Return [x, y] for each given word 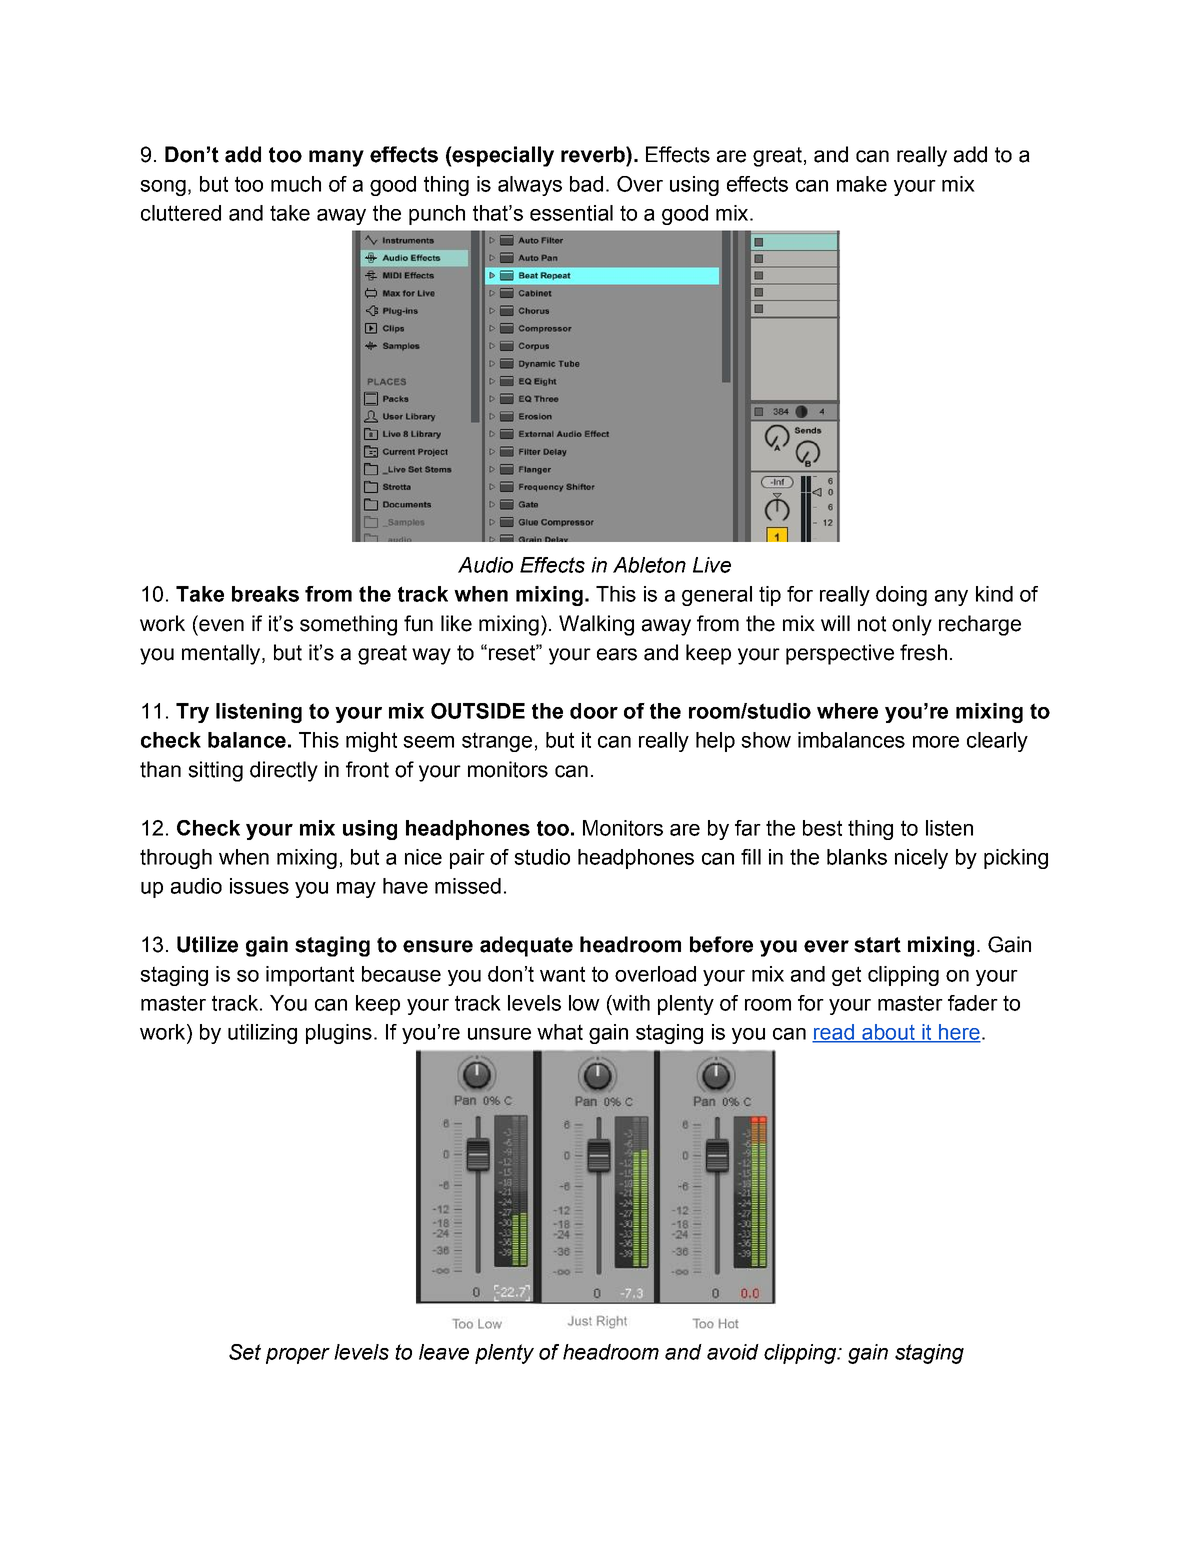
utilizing [262, 1034]
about [888, 1033]
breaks [265, 594]
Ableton [649, 565]
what [560, 1032]
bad [586, 184]
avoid [733, 1352]
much [296, 184]
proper [298, 1356]
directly [284, 771]
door [594, 711]
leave [444, 1352]
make [862, 184]
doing [901, 596]
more [936, 742]
